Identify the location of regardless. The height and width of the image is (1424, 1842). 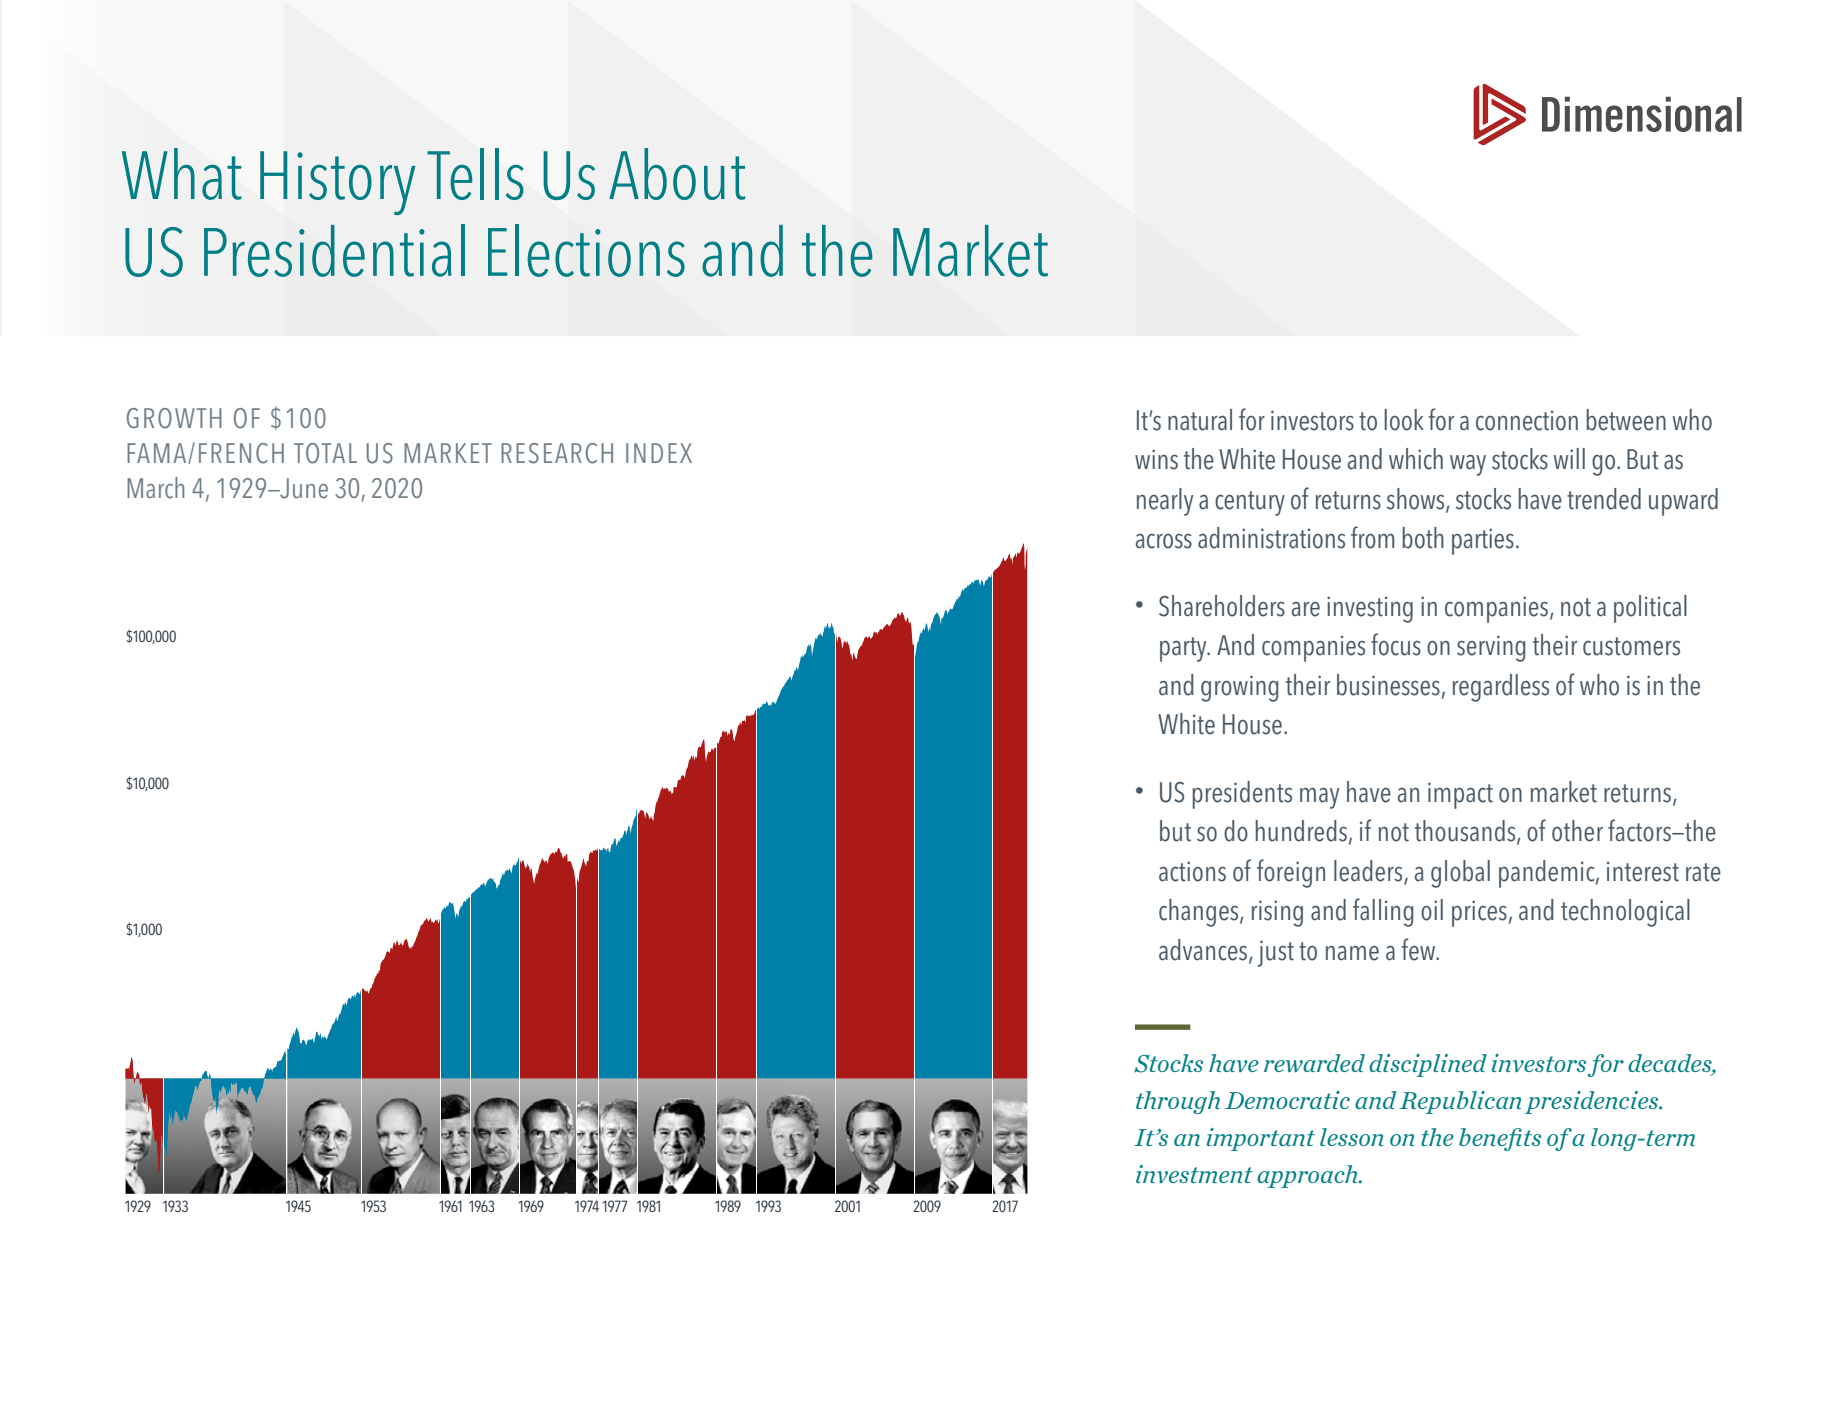
(1501, 688).
